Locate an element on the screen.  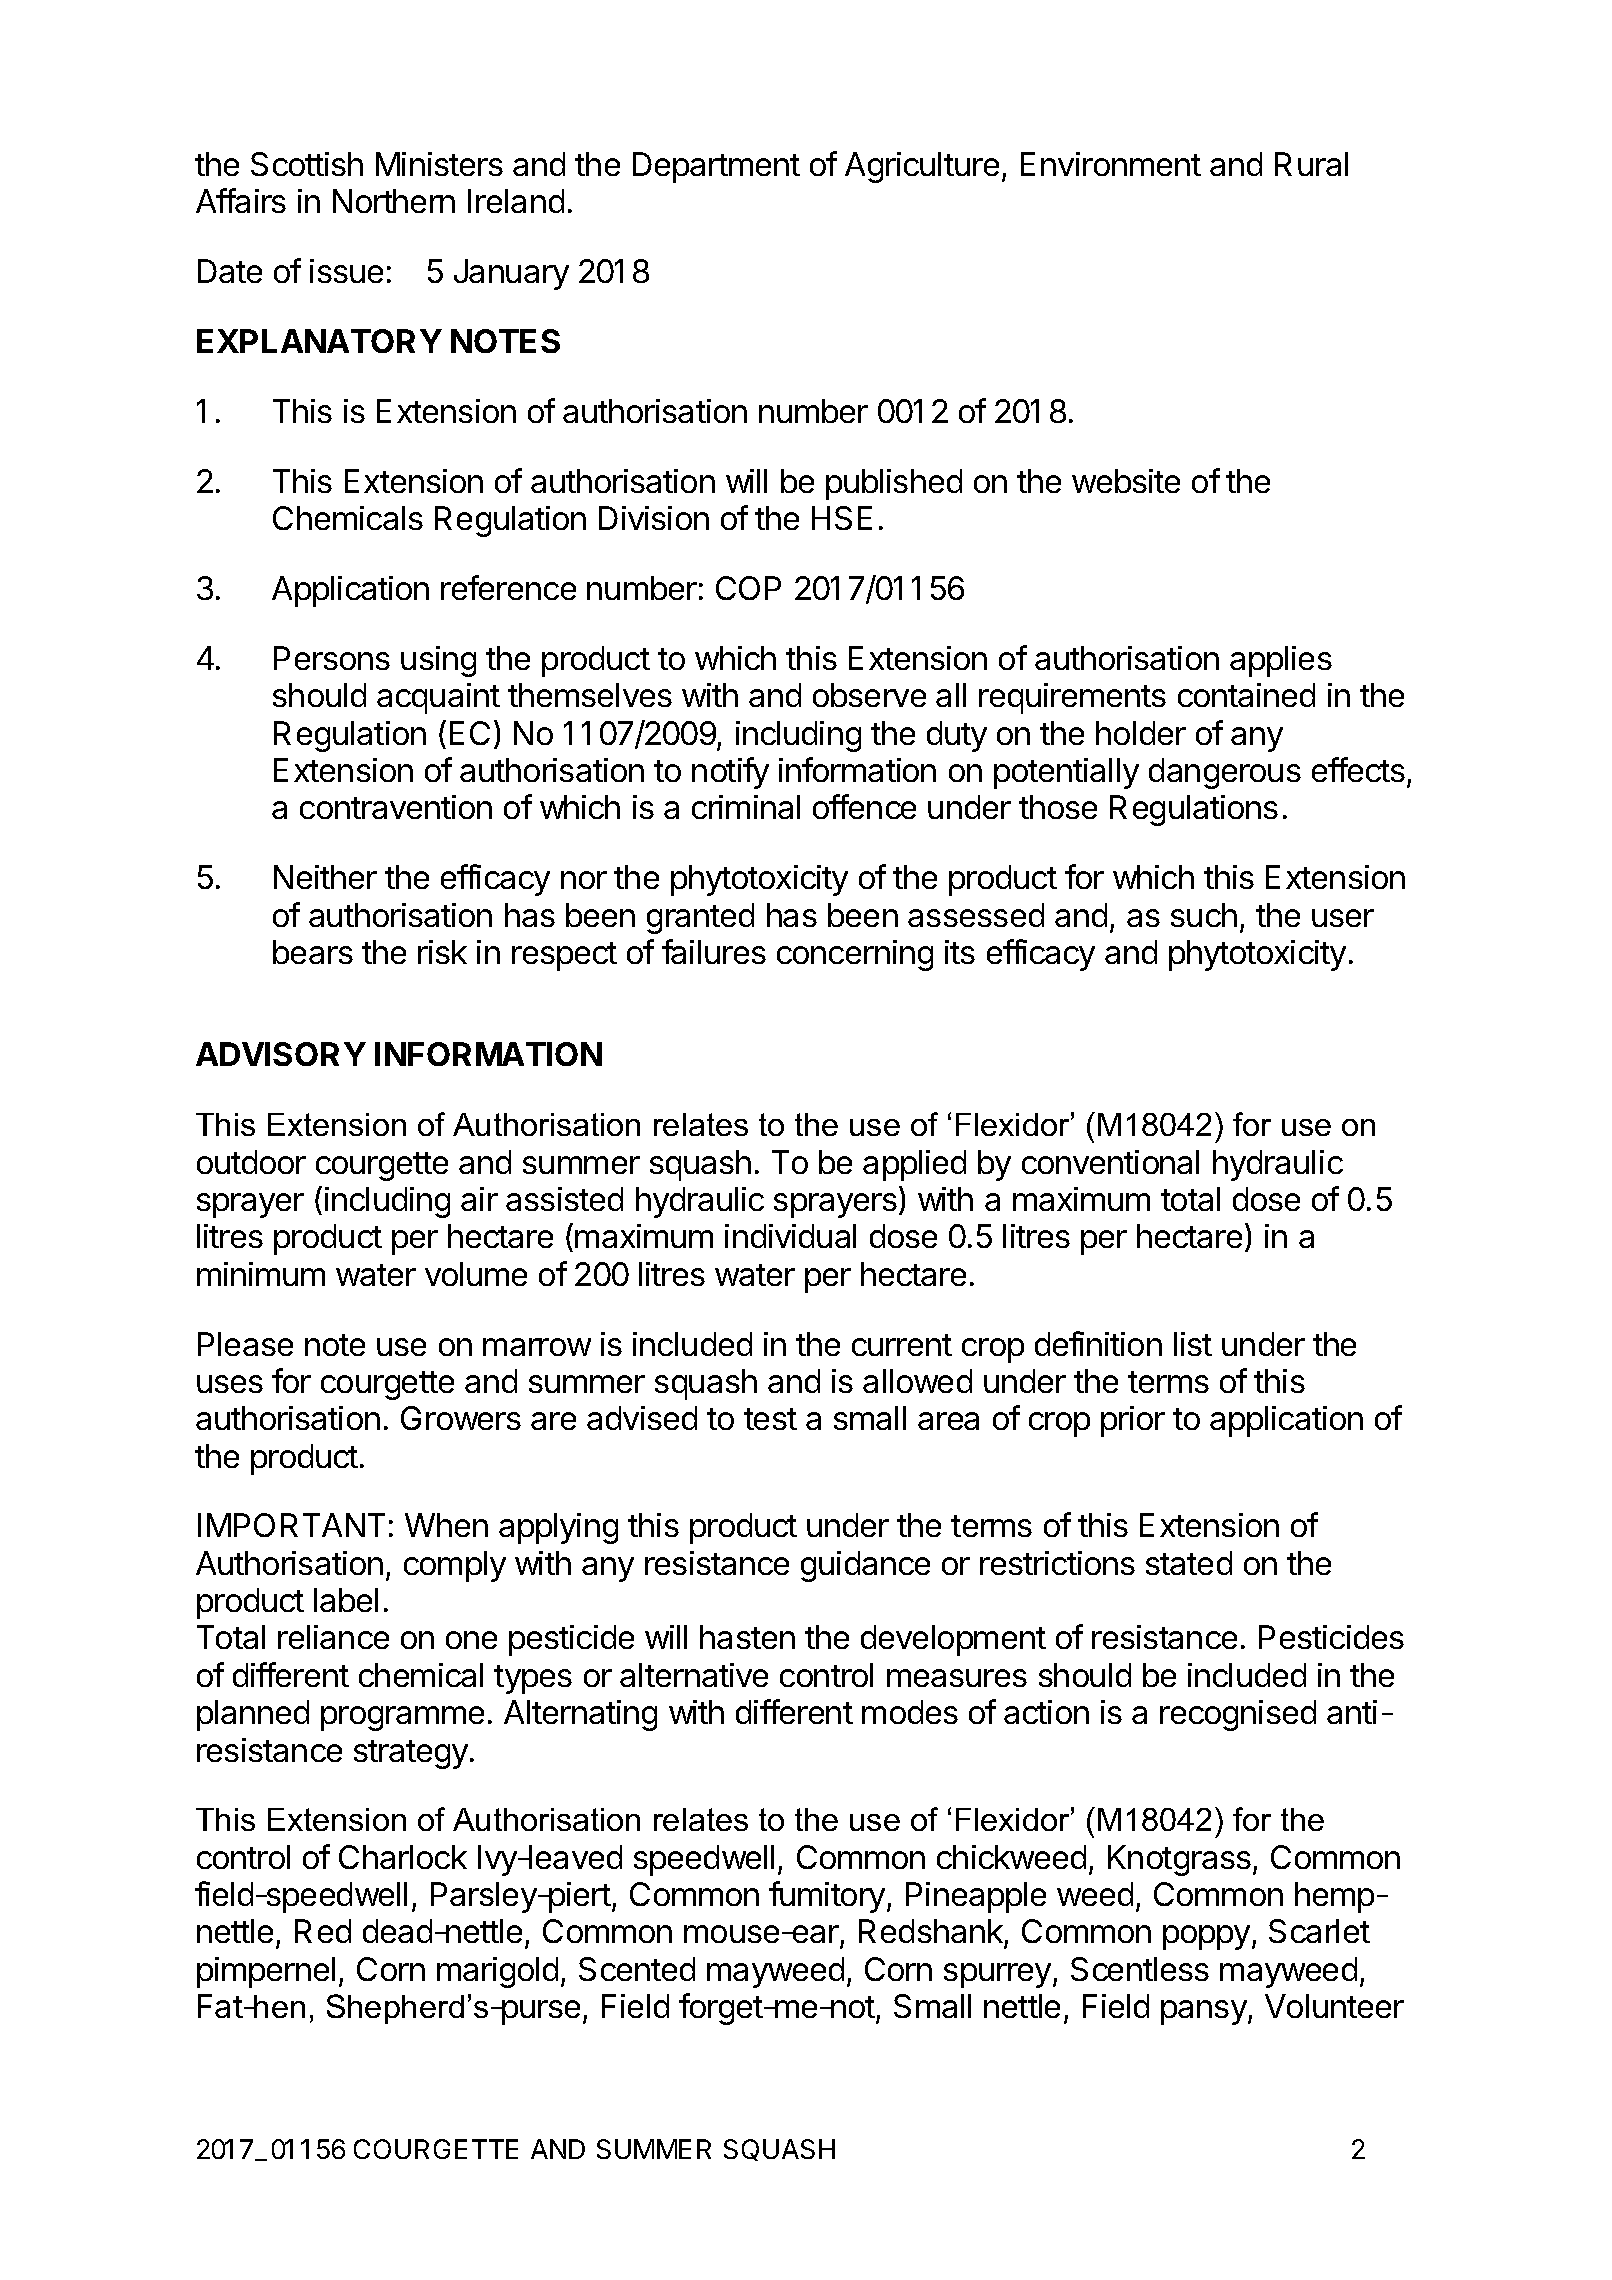
concerning is located at coordinates (855, 955).
